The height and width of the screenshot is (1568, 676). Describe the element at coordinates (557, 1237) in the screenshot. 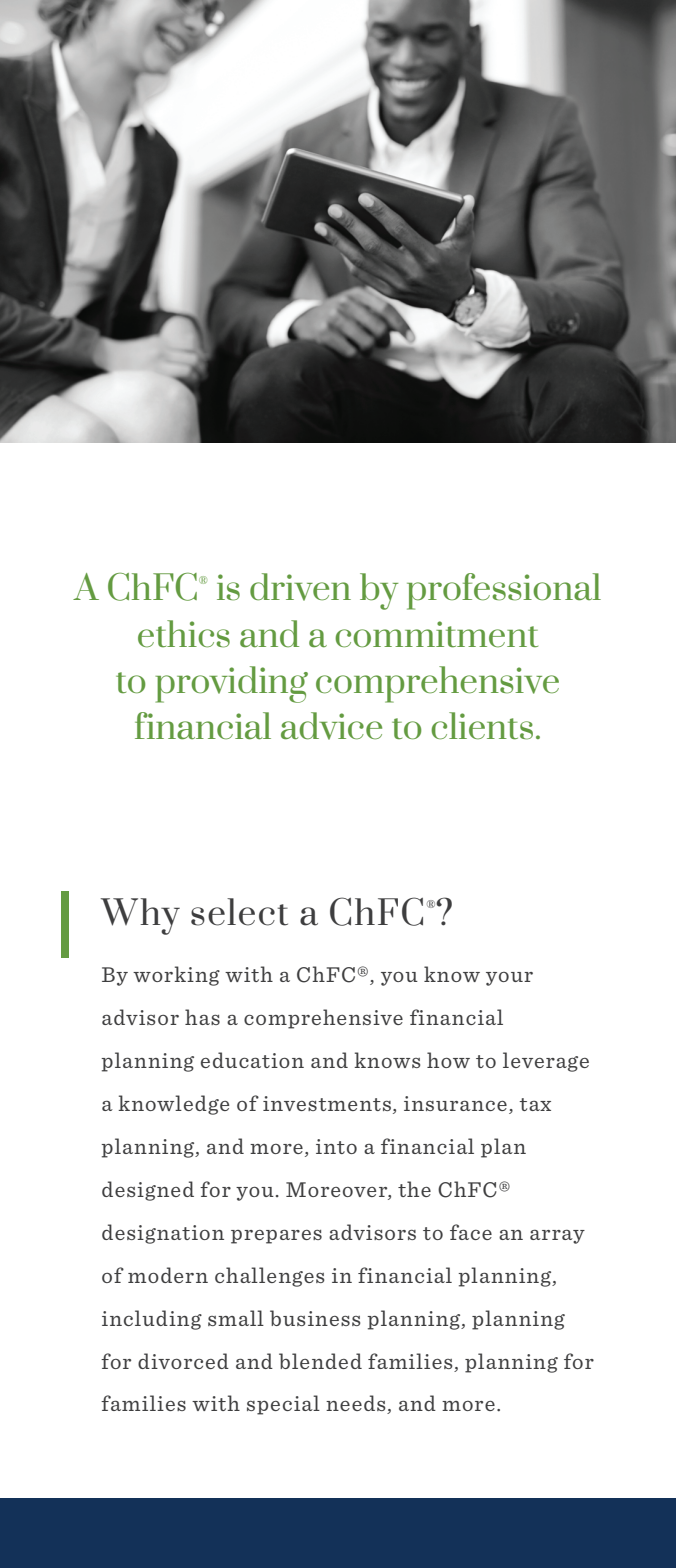

I see `array` at that location.
